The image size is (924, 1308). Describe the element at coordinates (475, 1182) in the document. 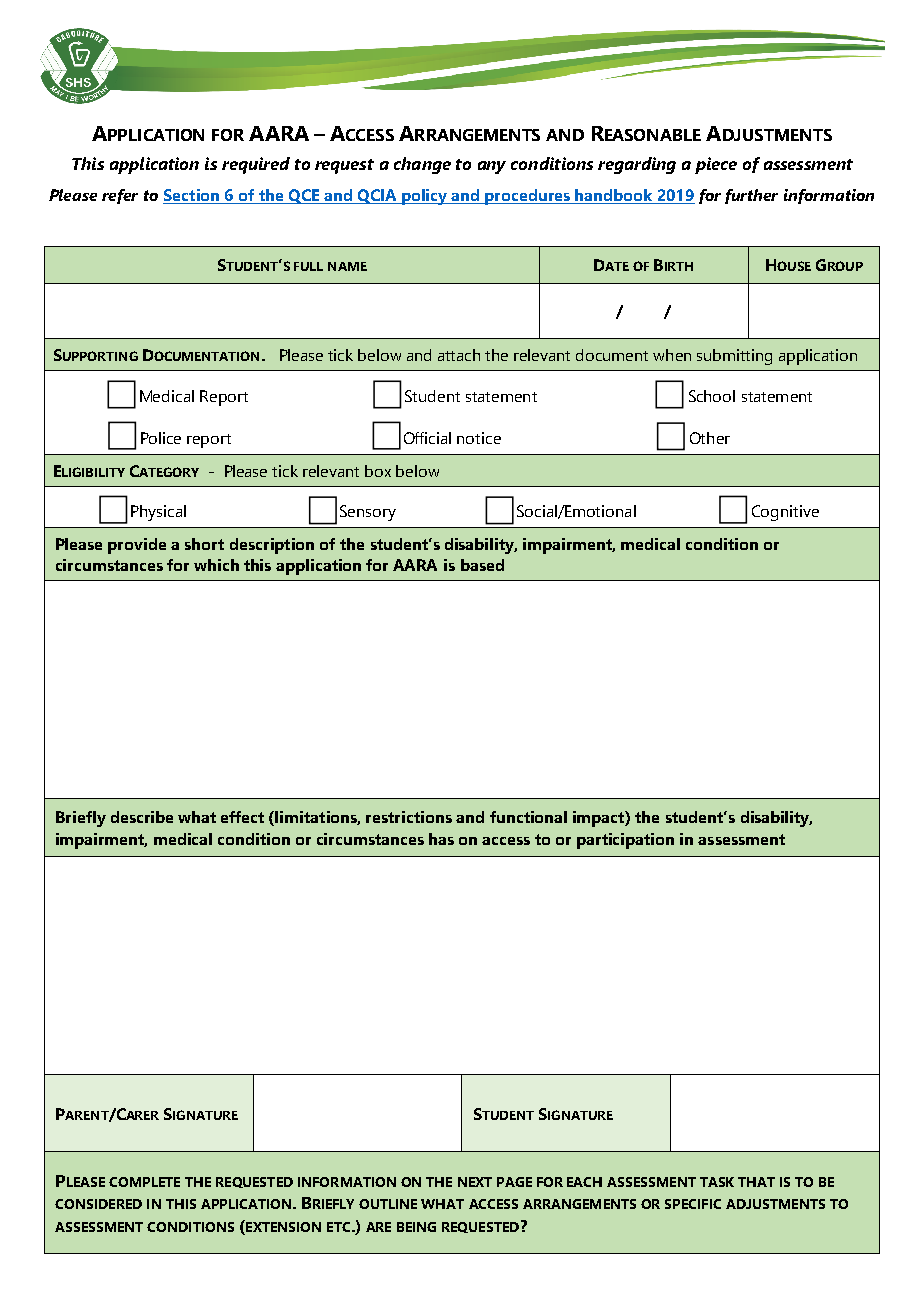

I see `NEXT` at that location.
